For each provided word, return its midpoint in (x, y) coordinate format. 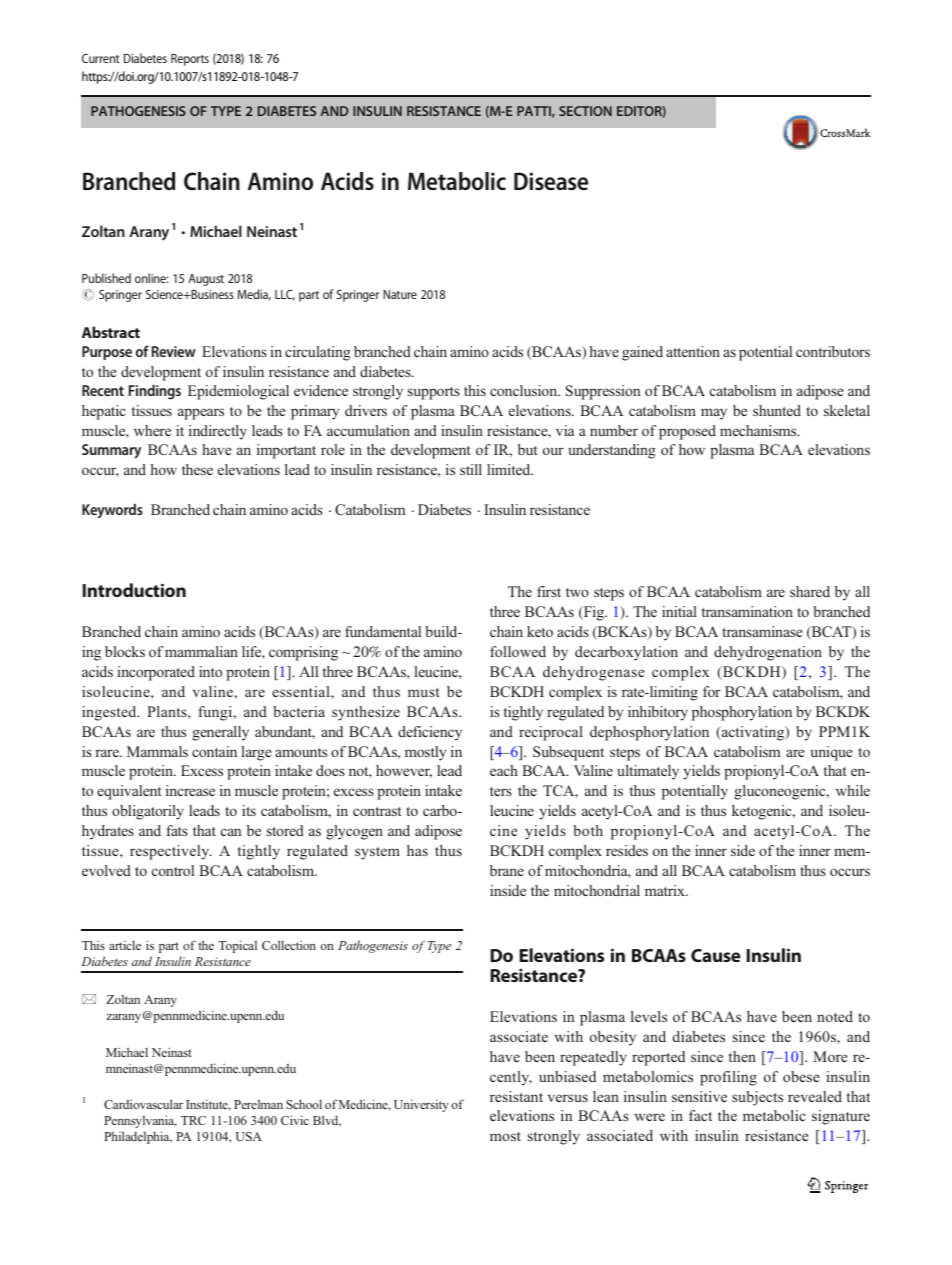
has (417, 850)
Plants (168, 711)
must (423, 692)
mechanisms (759, 430)
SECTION (585, 111)
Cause (716, 955)
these (197, 469)
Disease (551, 181)
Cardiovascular (143, 1104)
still (471, 469)
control (173, 870)
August (206, 280)
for (712, 691)
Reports (190, 60)
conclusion (525, 390)
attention (693, 351)
